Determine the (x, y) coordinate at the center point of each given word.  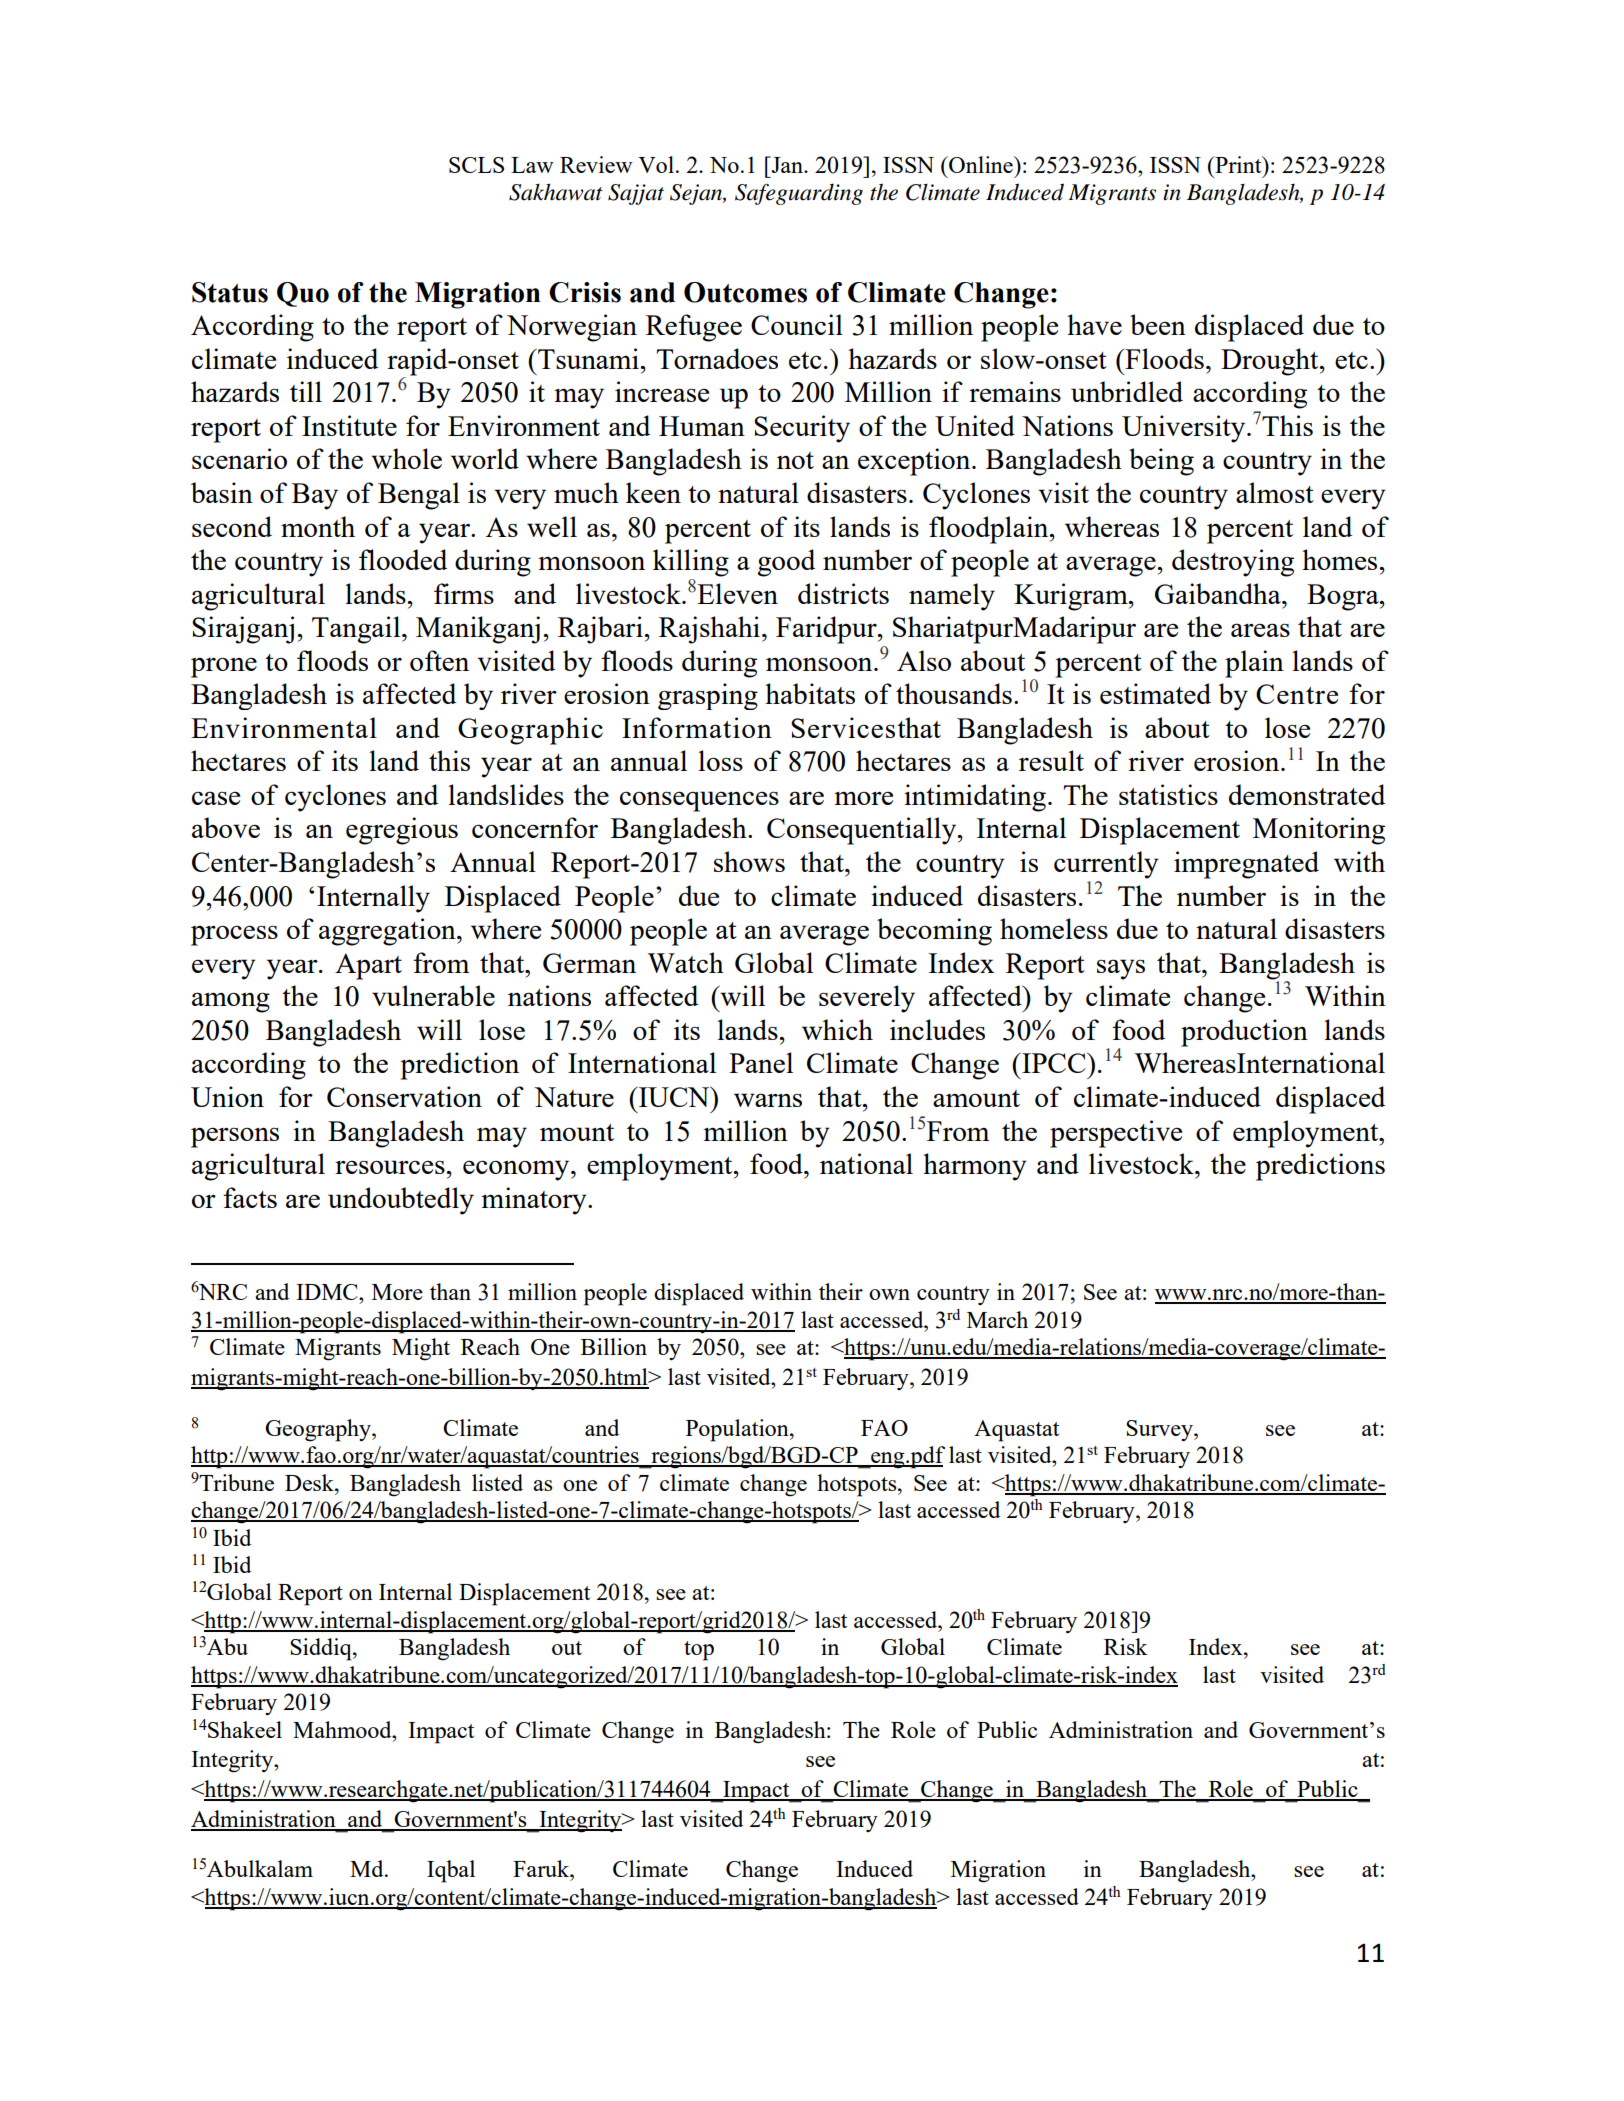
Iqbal (451, 1871)
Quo (303, 294)
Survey (1160, 1430)
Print (1238, 164)
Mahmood (343, 1729)
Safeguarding (799, 194)
